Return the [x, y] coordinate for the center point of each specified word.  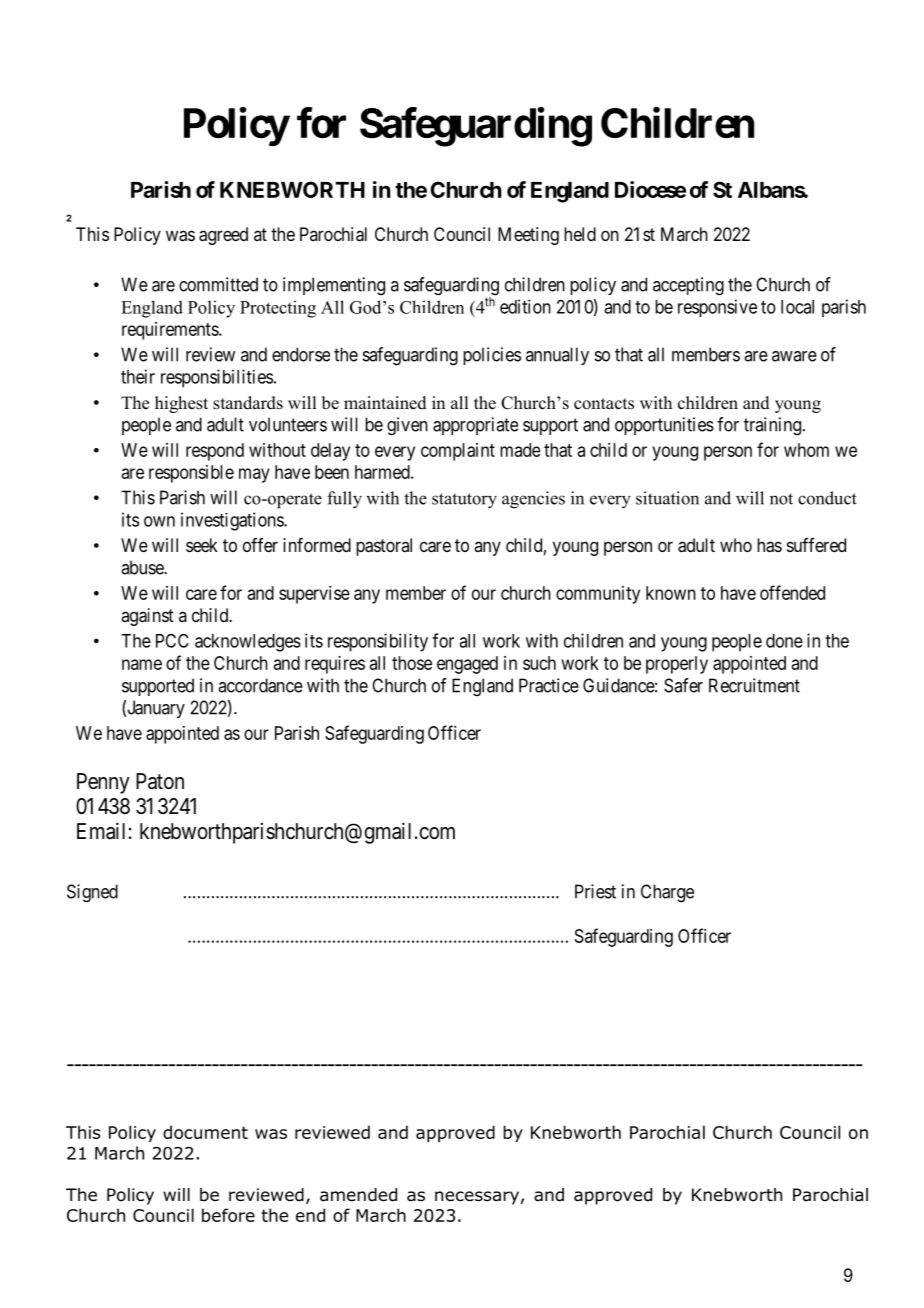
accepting [688, 286]
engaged [467, 665]
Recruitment [754, 685]
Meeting [528, 236]
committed [218, 284]
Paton [160, 781]
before [228, 1215]
